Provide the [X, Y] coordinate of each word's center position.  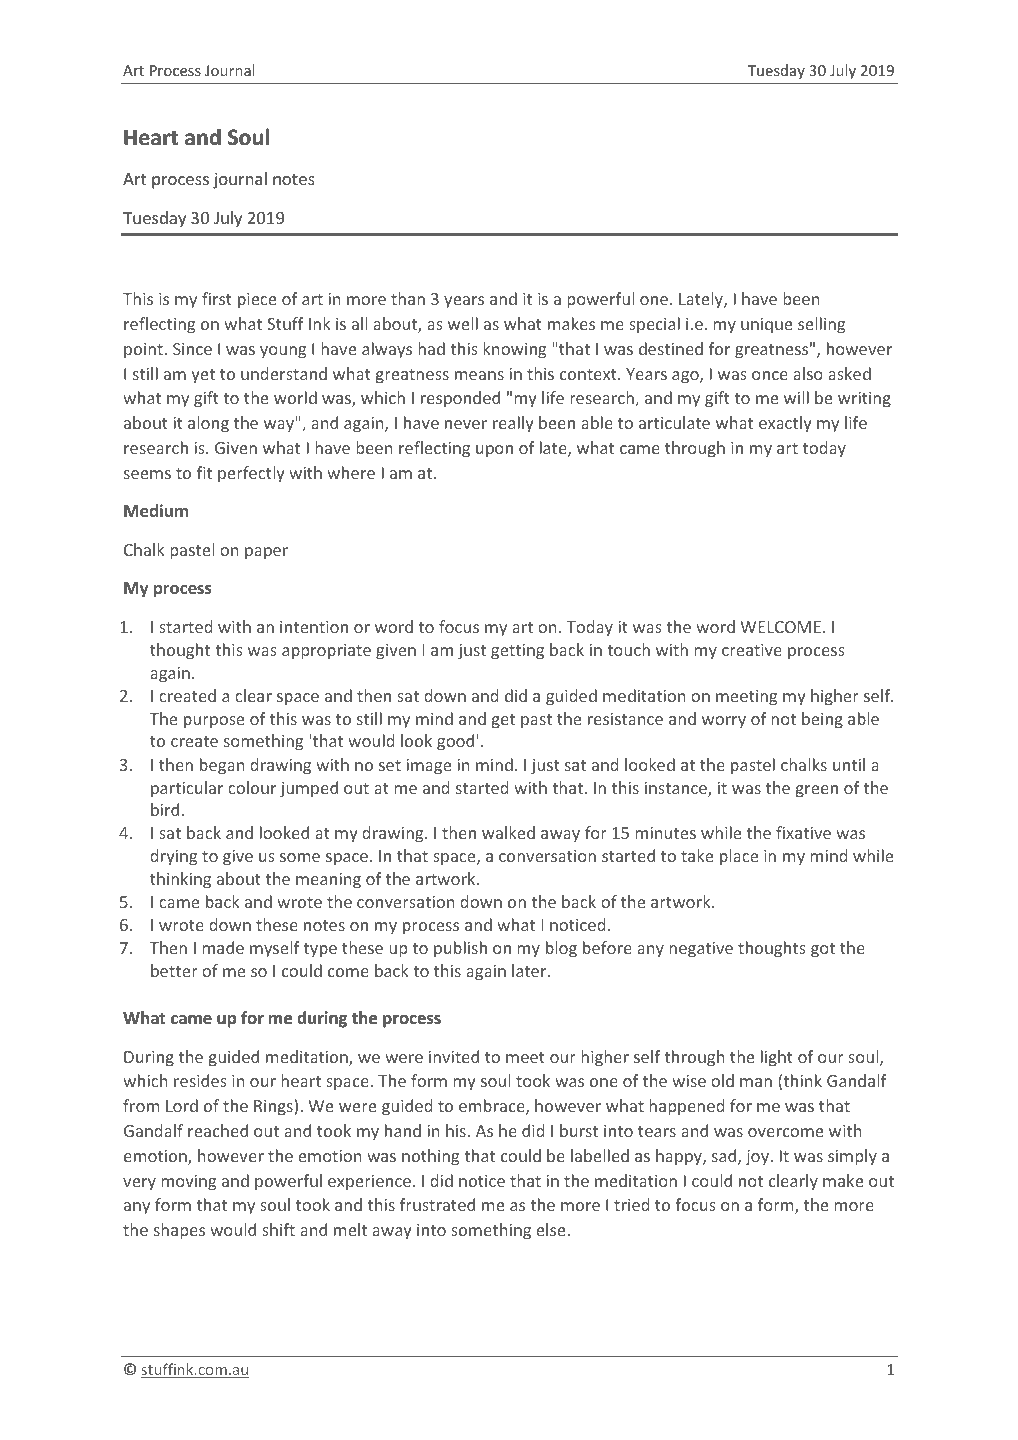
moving [188, 1183]
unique [766, 326]
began [222, 766]
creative [752, 650]
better [174, 970]
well [463, 323]
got [823, 950]
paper [266, 553]
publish [460, 949]
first [217, 298]
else [550, 1229]
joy [758, 1158]
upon [494, 451]
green [817, 791]
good [455, 742]
